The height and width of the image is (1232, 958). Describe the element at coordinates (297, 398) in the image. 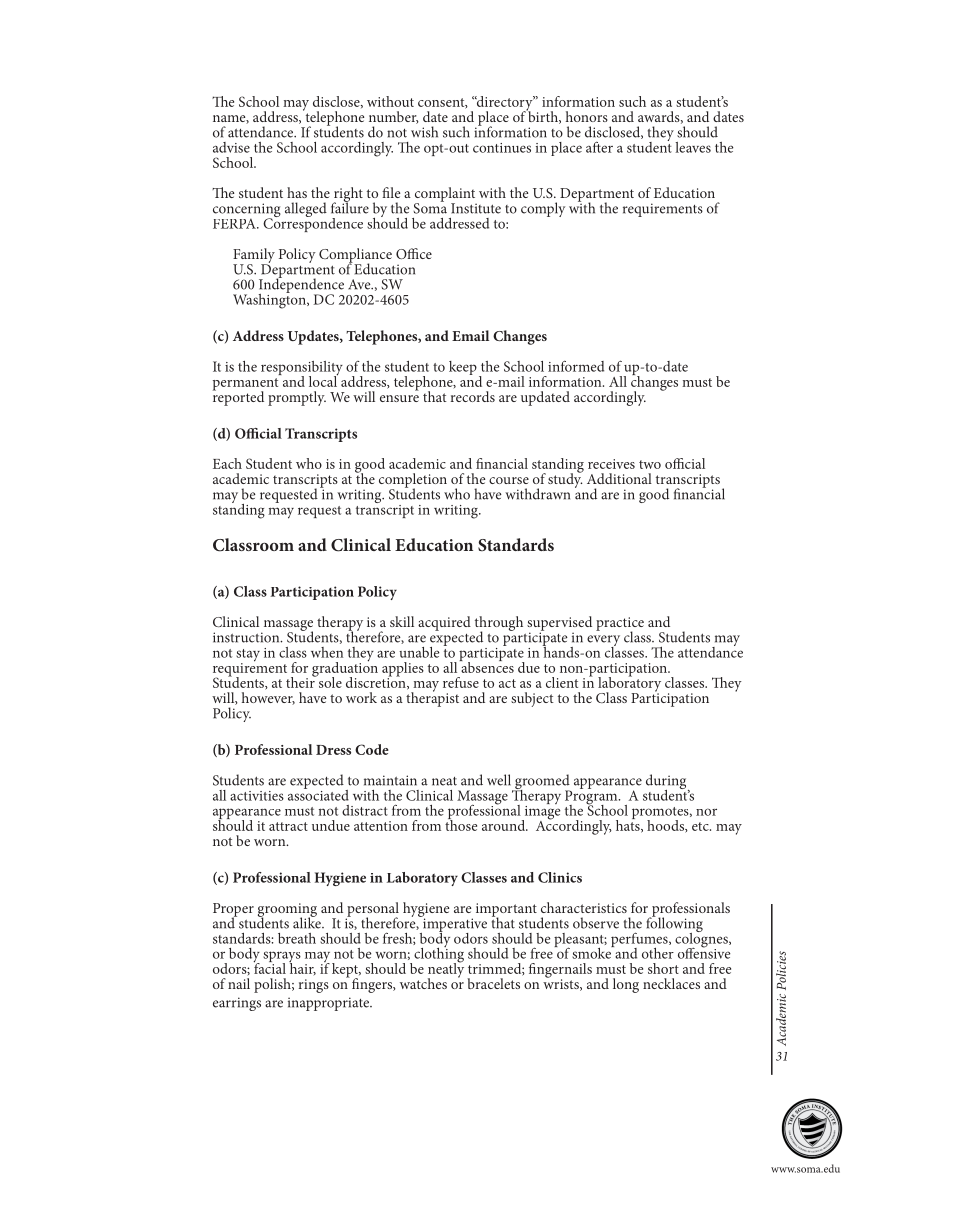

I see `promptly` at that location.
